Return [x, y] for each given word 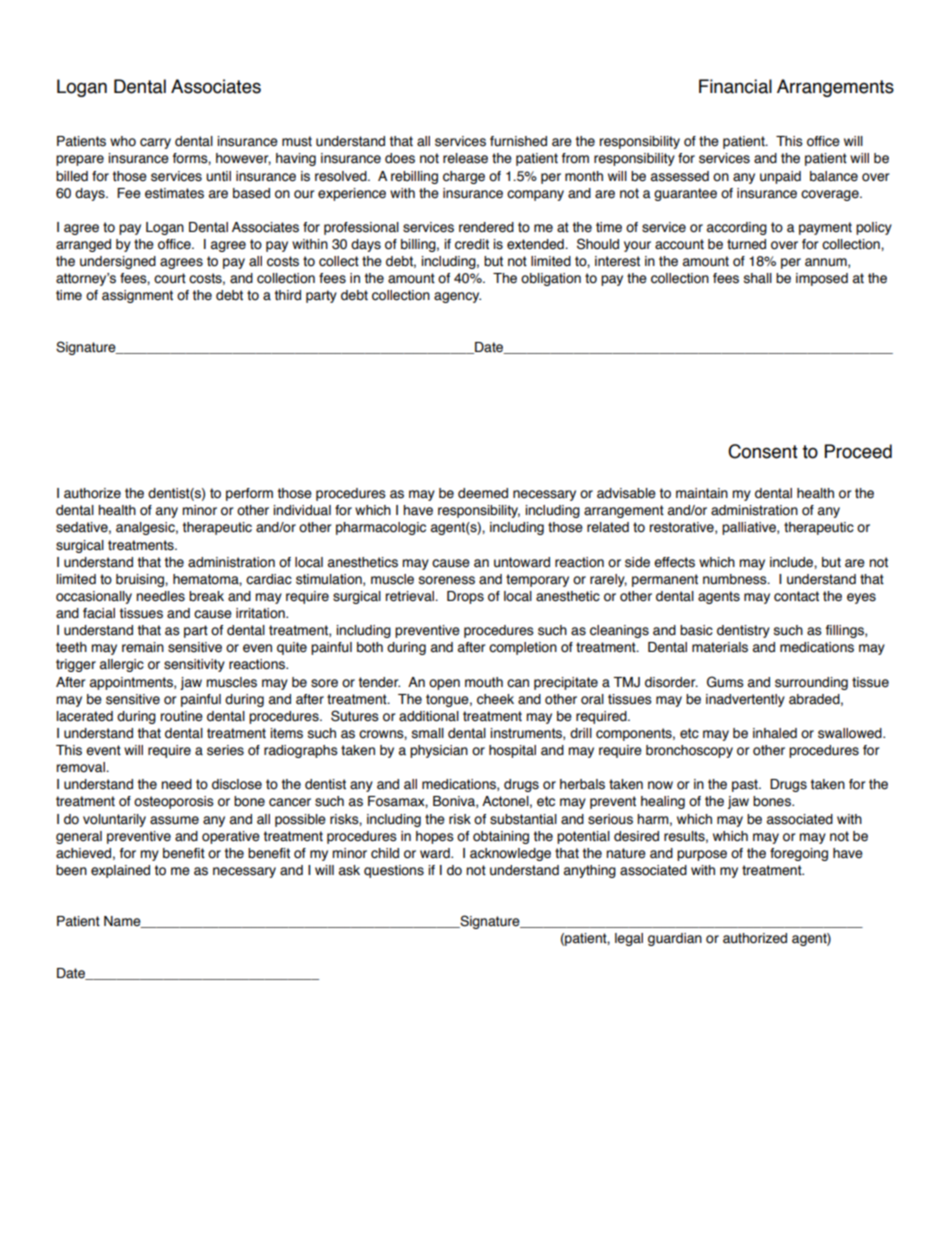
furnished [518, 141]
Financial [735, 86]
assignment [137, 296]
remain [143, 647]
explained [120, 871]
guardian [675, 939]
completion [523, 648]
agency [457, 297]
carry [155, 143]
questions [394, 871]
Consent [763, 451]
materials [720, 647]
